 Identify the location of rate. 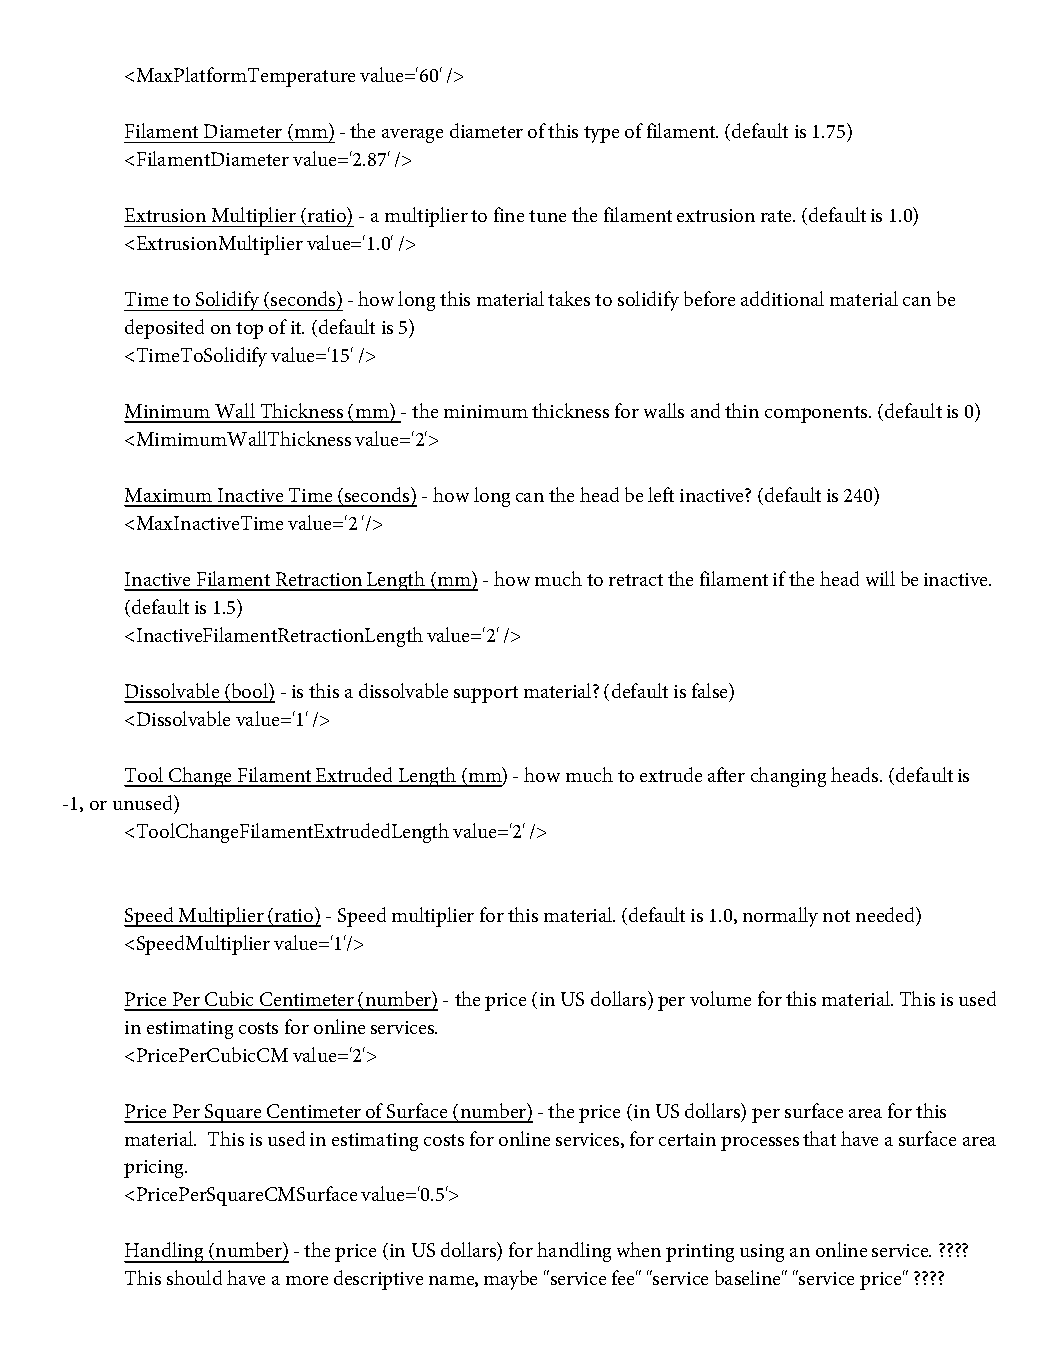
(777, 216).
